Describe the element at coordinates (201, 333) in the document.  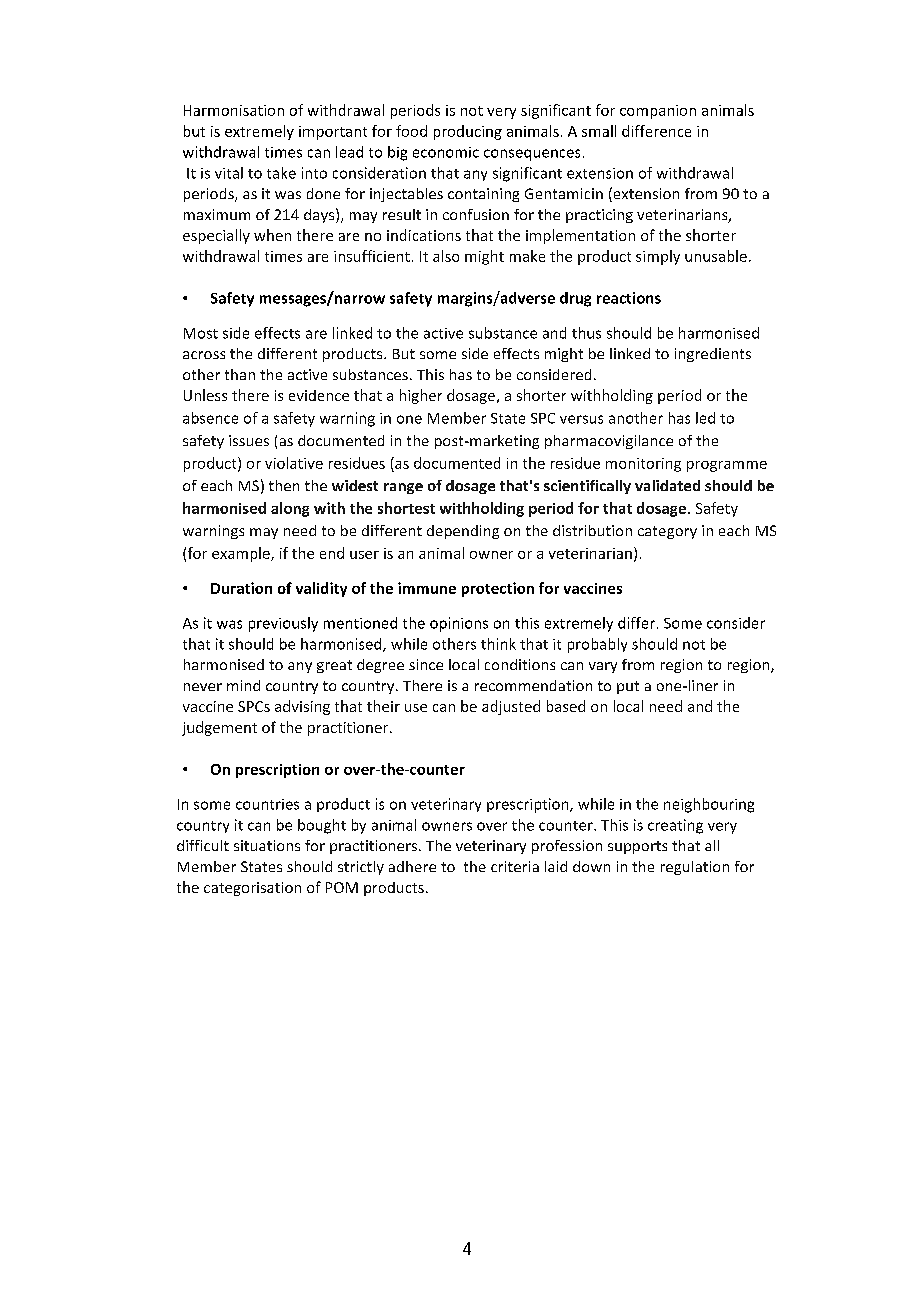
I see `Most` at that location.
